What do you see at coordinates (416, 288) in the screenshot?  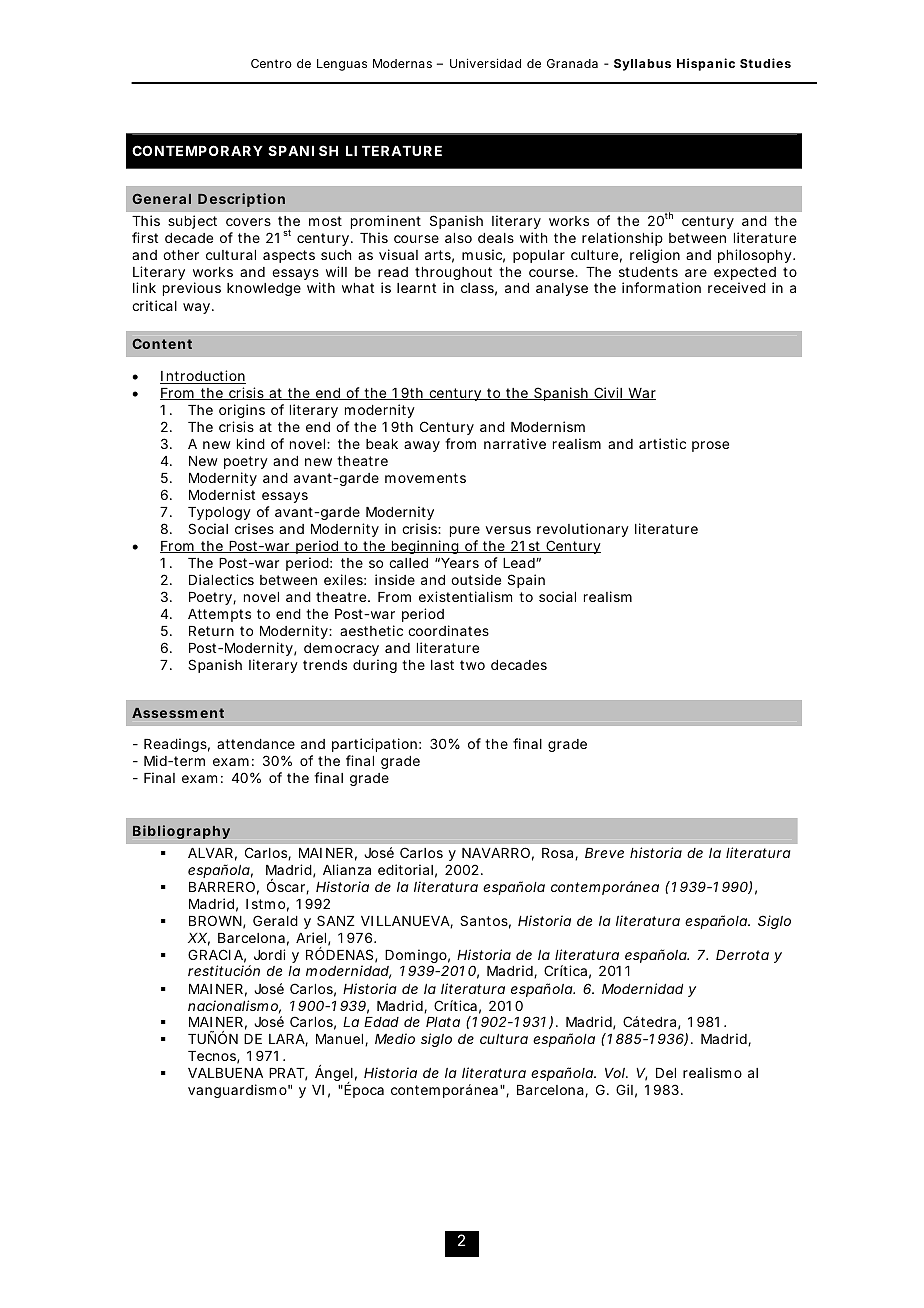 I see `learnt` at bounding box center [416, 288].
